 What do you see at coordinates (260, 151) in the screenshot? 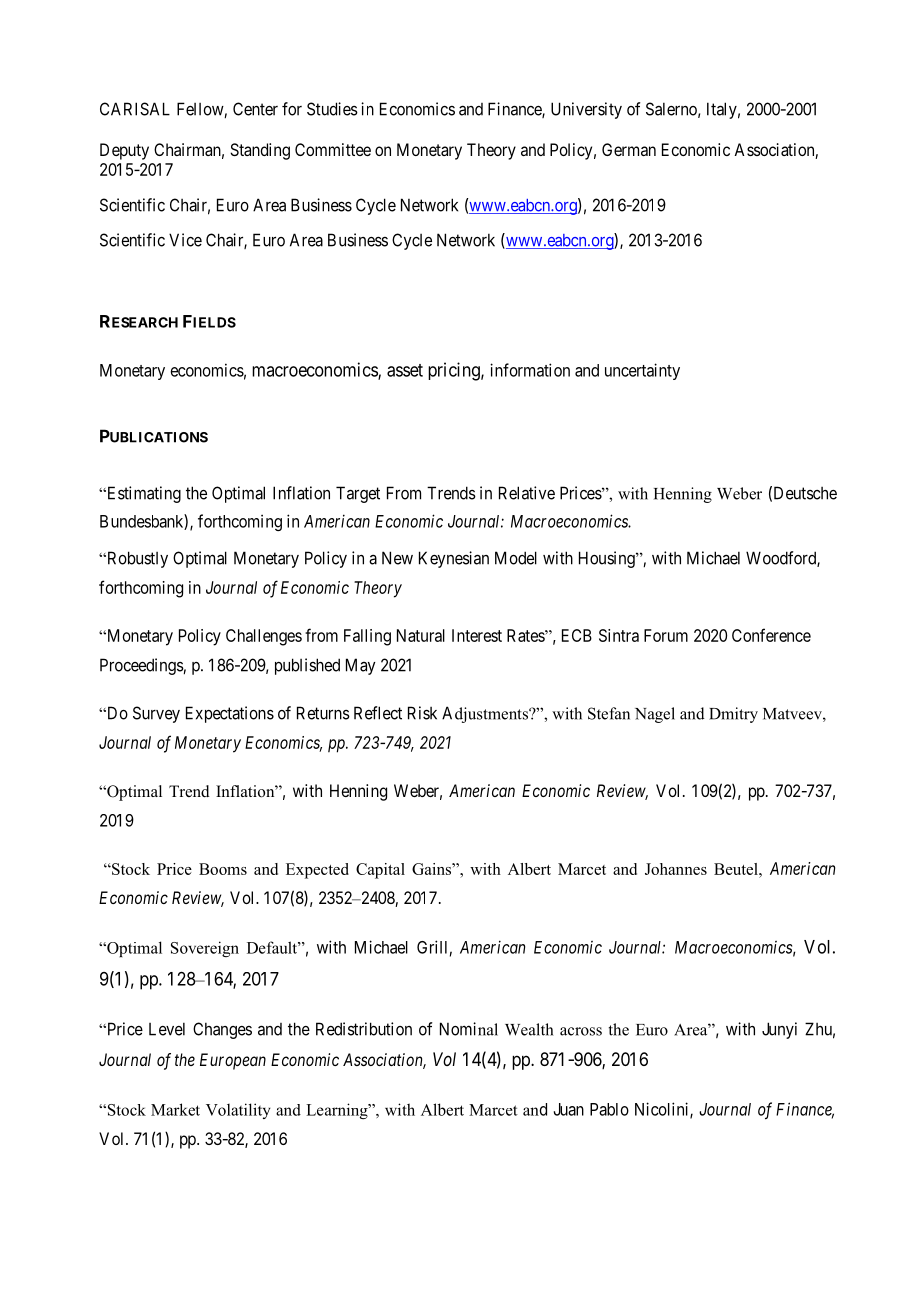
I see `Standing` at bounding box center [260, 151].
